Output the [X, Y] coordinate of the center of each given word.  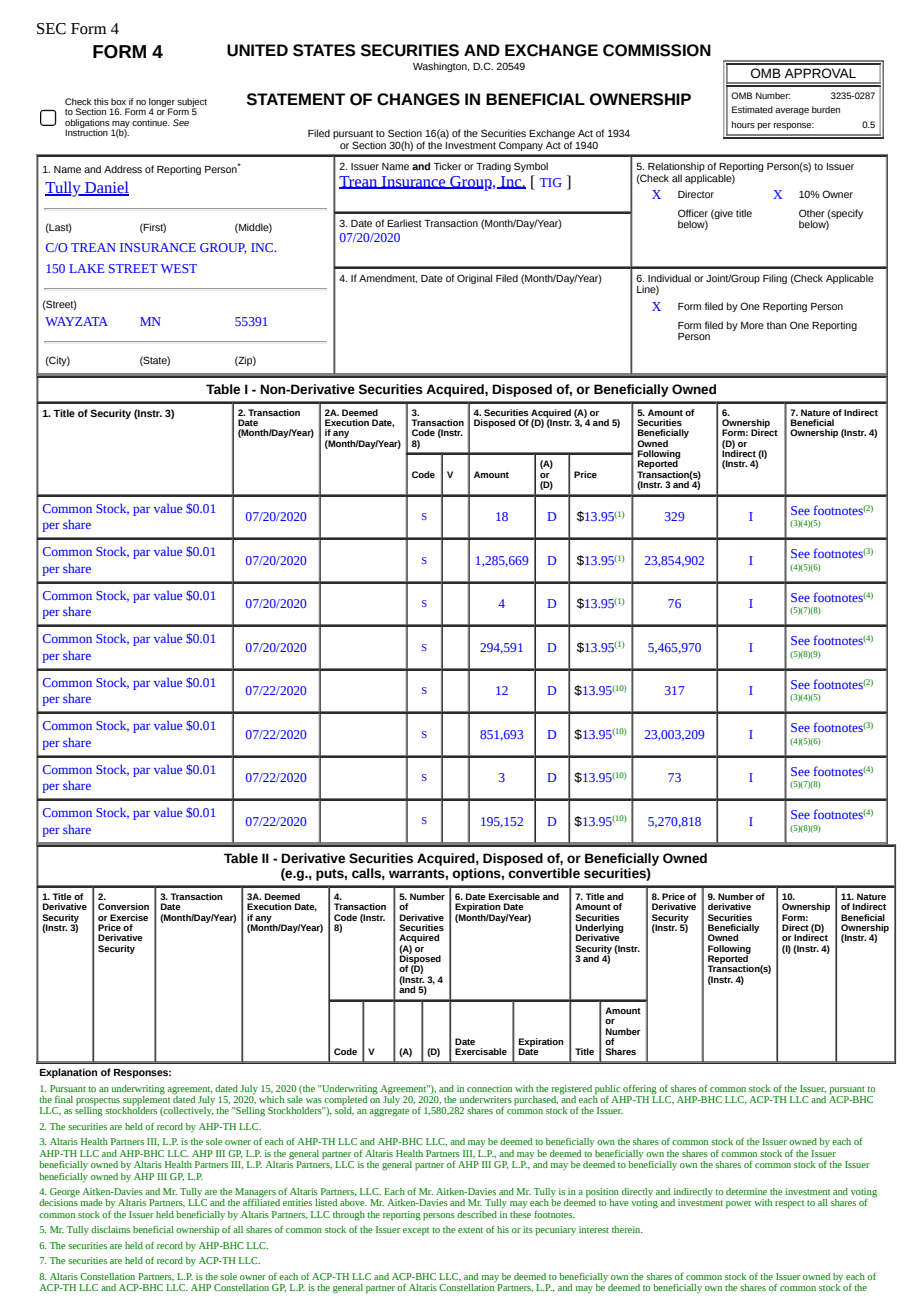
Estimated [752, 109]
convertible [544, 873]
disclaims [110, 1229]
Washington [441, 67]
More [752, 325]
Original [474, 279]
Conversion [123, 906]
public [607, 1090]
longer [162, 103]
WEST [179, 268]
